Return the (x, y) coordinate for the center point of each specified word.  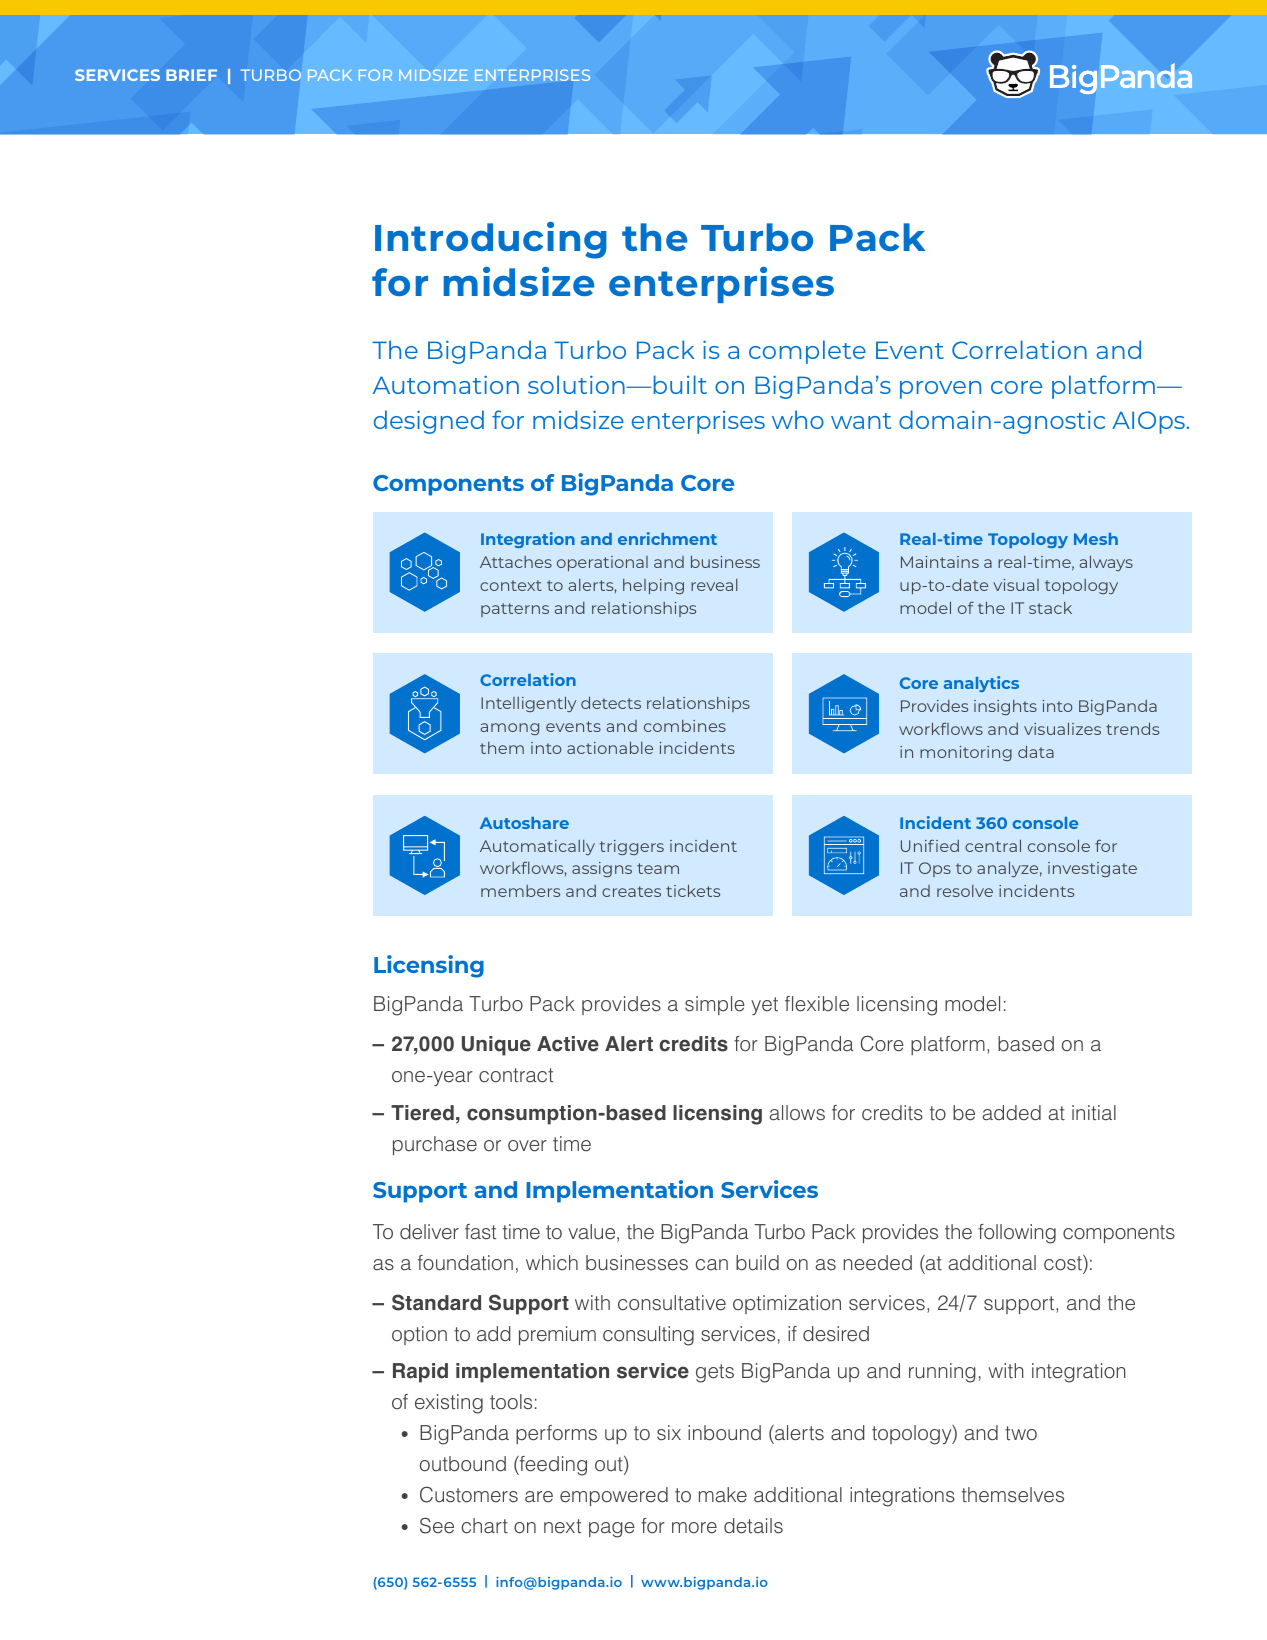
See (437, 1525)
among (509, 729)
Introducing (491, 240)
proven (940, 390)
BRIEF (191, 75)
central (993, 846)
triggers (631, 847)
